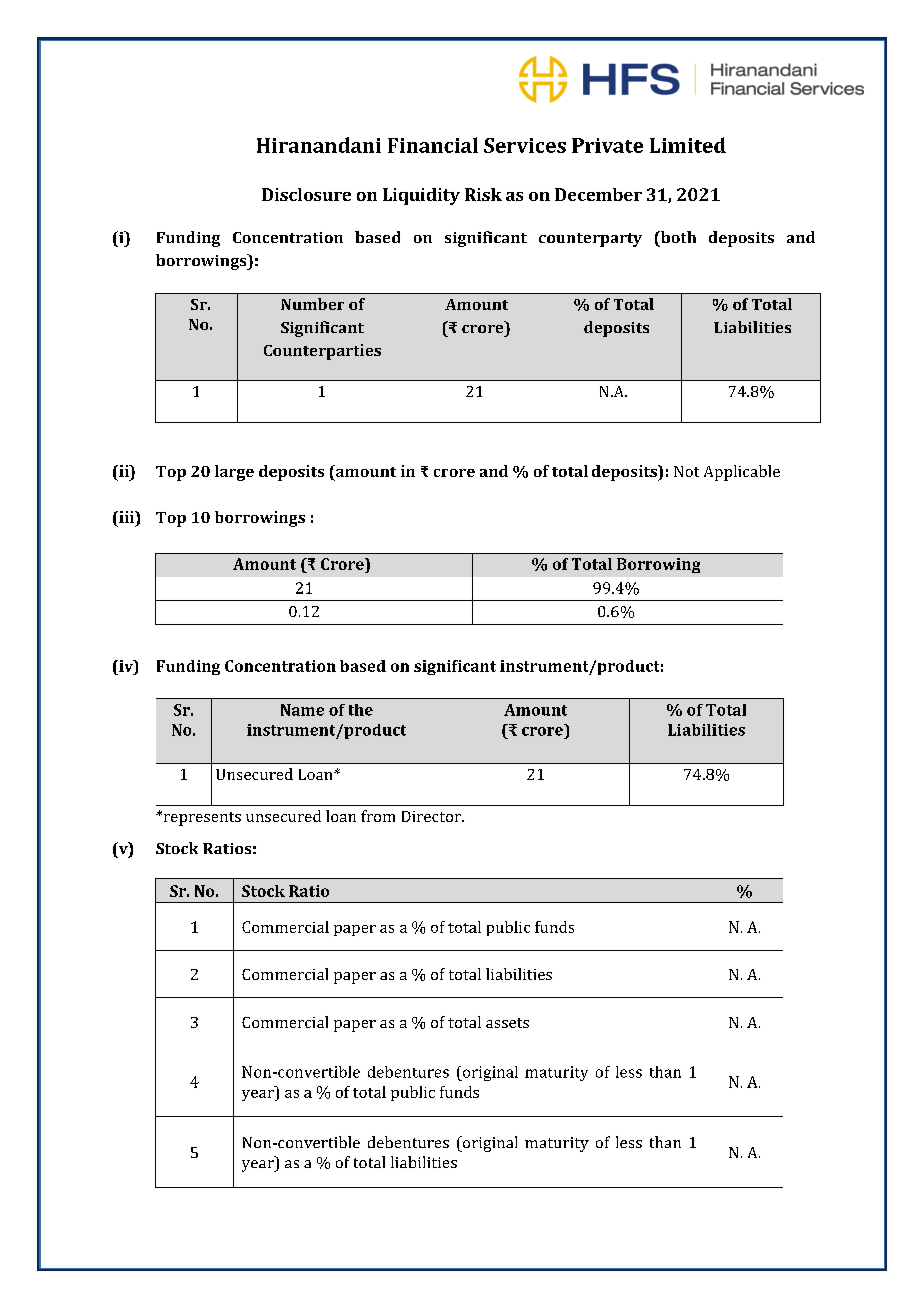 The height and width of the screenshot is (1308, 924). What do you see at coordinates (432, 816) in the screenshot?
I see `Director` at bounding box center [432, 816].
